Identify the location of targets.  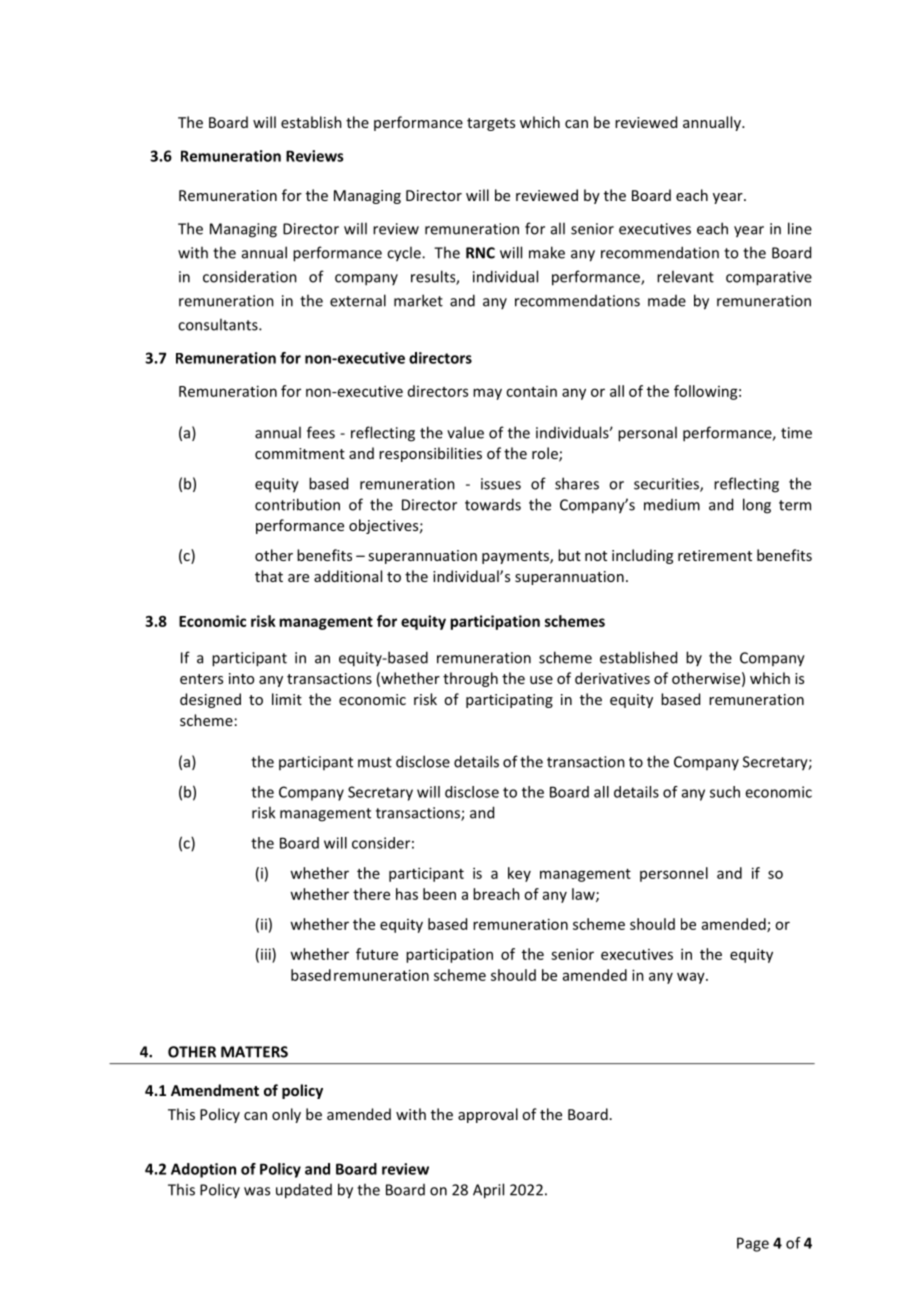
(491, 124).
